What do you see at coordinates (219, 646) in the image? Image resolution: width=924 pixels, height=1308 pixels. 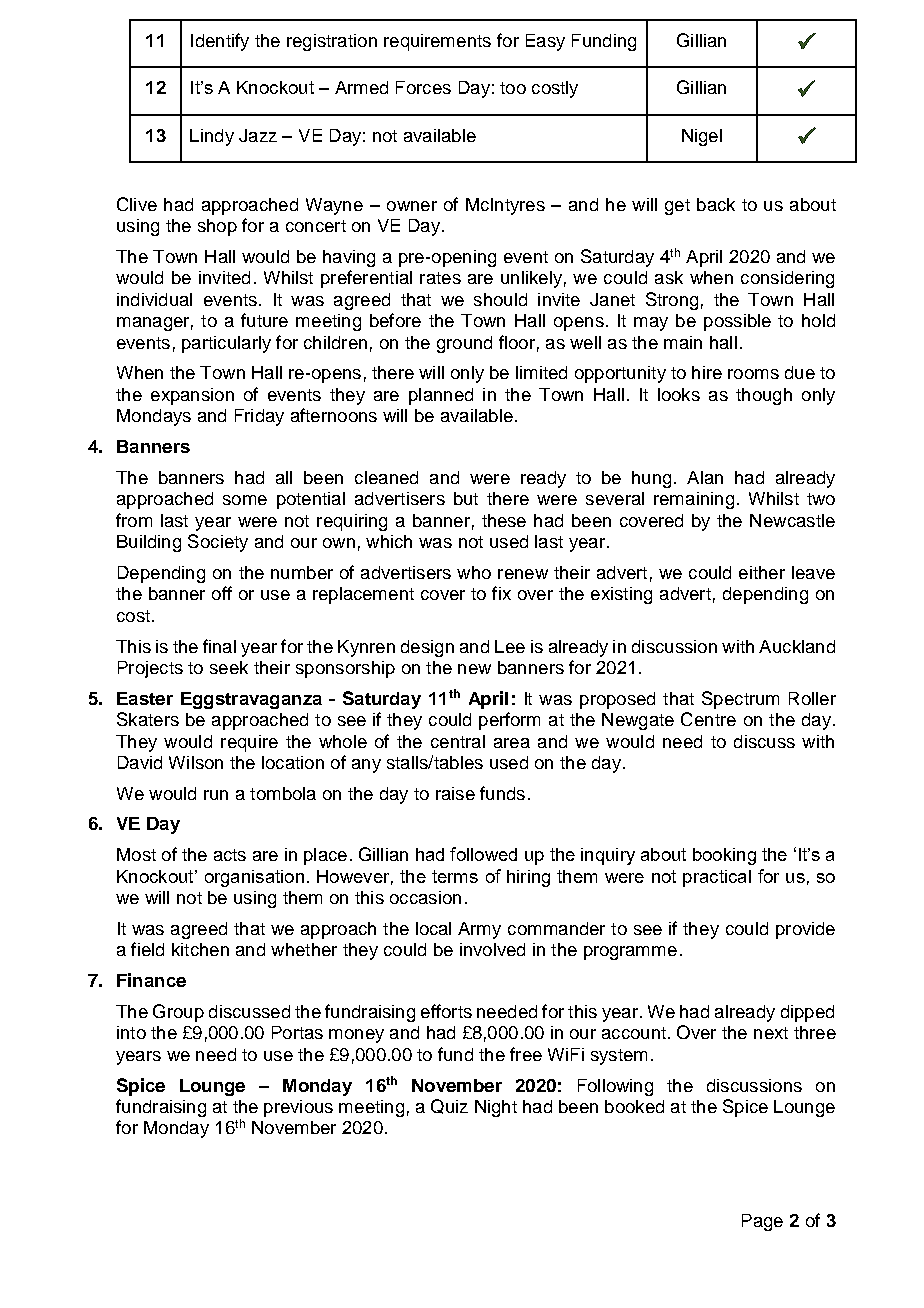 I see `final` at bounding box center [219, 646].
